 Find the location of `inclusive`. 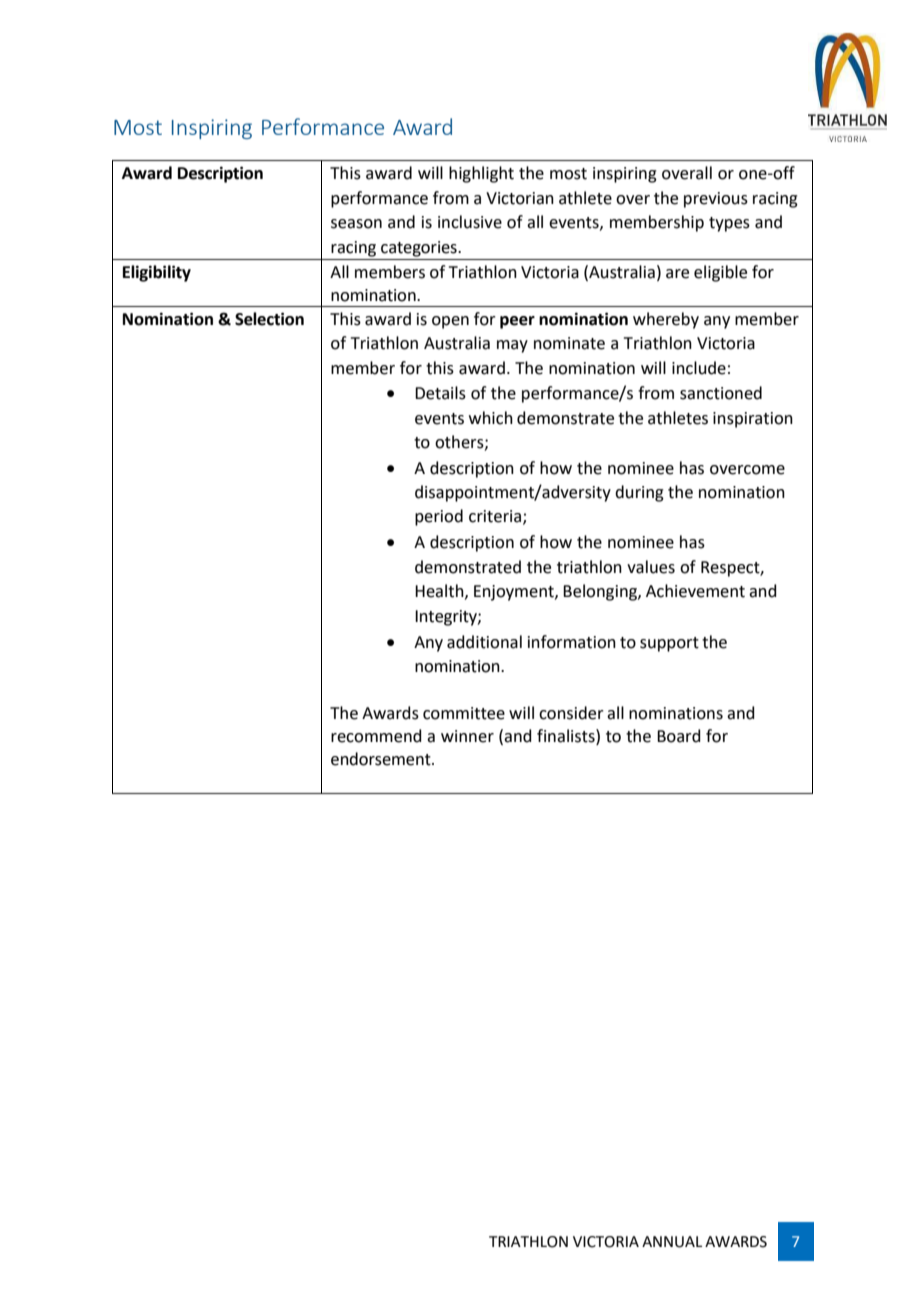

inclusive is located at coordinates (470, 222).
